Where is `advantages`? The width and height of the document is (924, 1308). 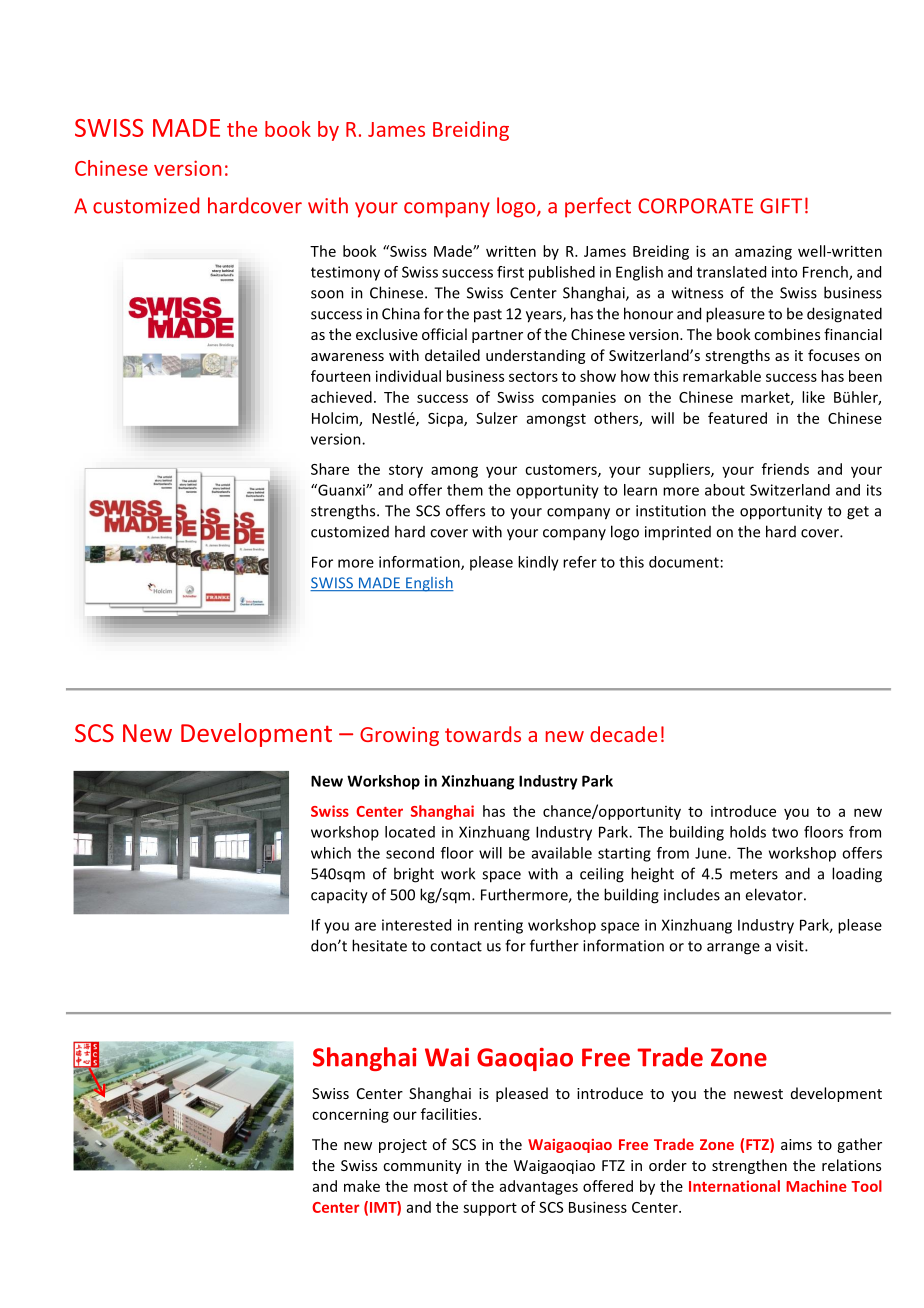
advantages is located at coordinates (539, 1187).
